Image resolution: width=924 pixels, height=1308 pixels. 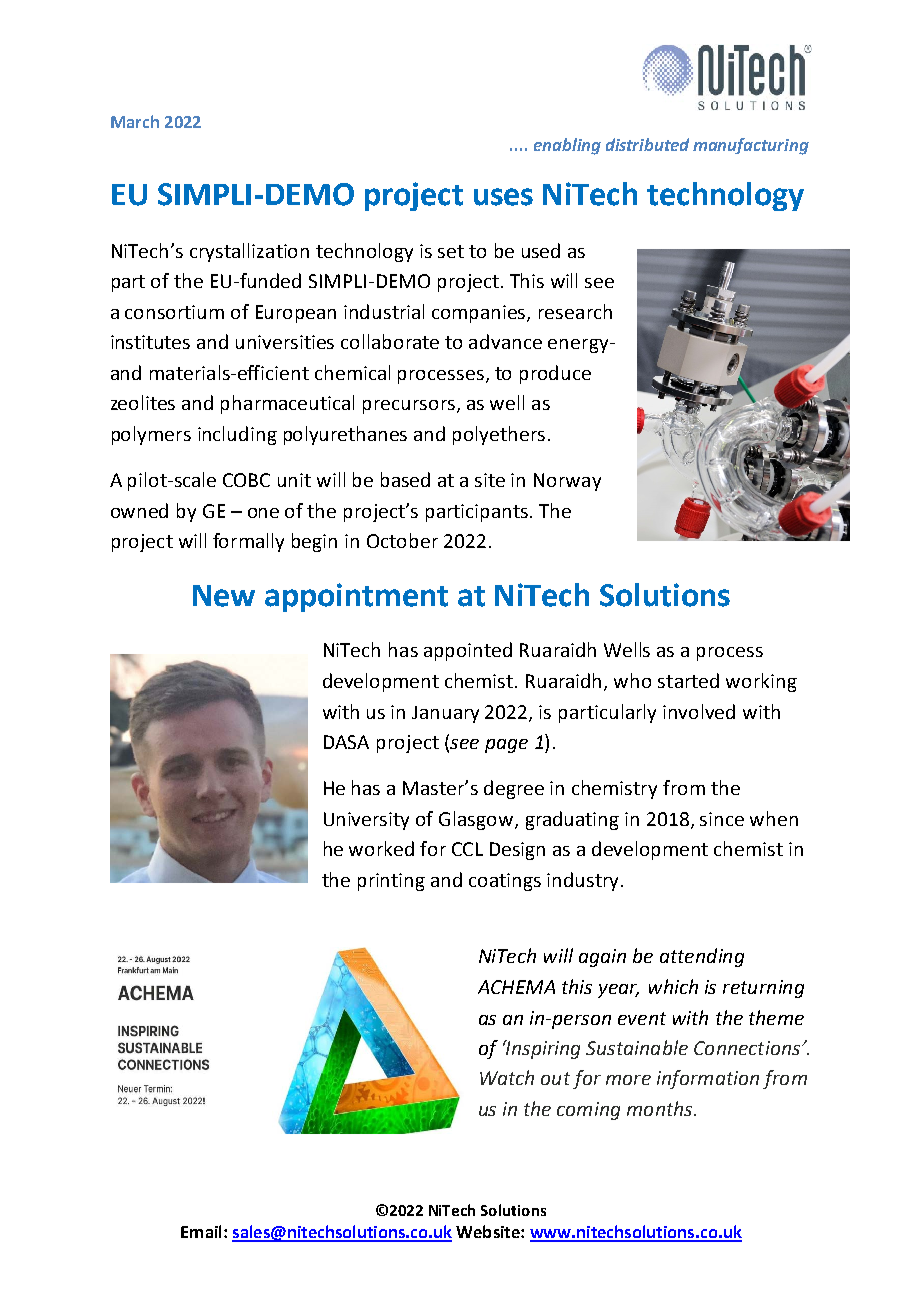 What do you see at coordinates (507, 1077) in the page?
I see `Watch` at bounding box center [507, 1077].
